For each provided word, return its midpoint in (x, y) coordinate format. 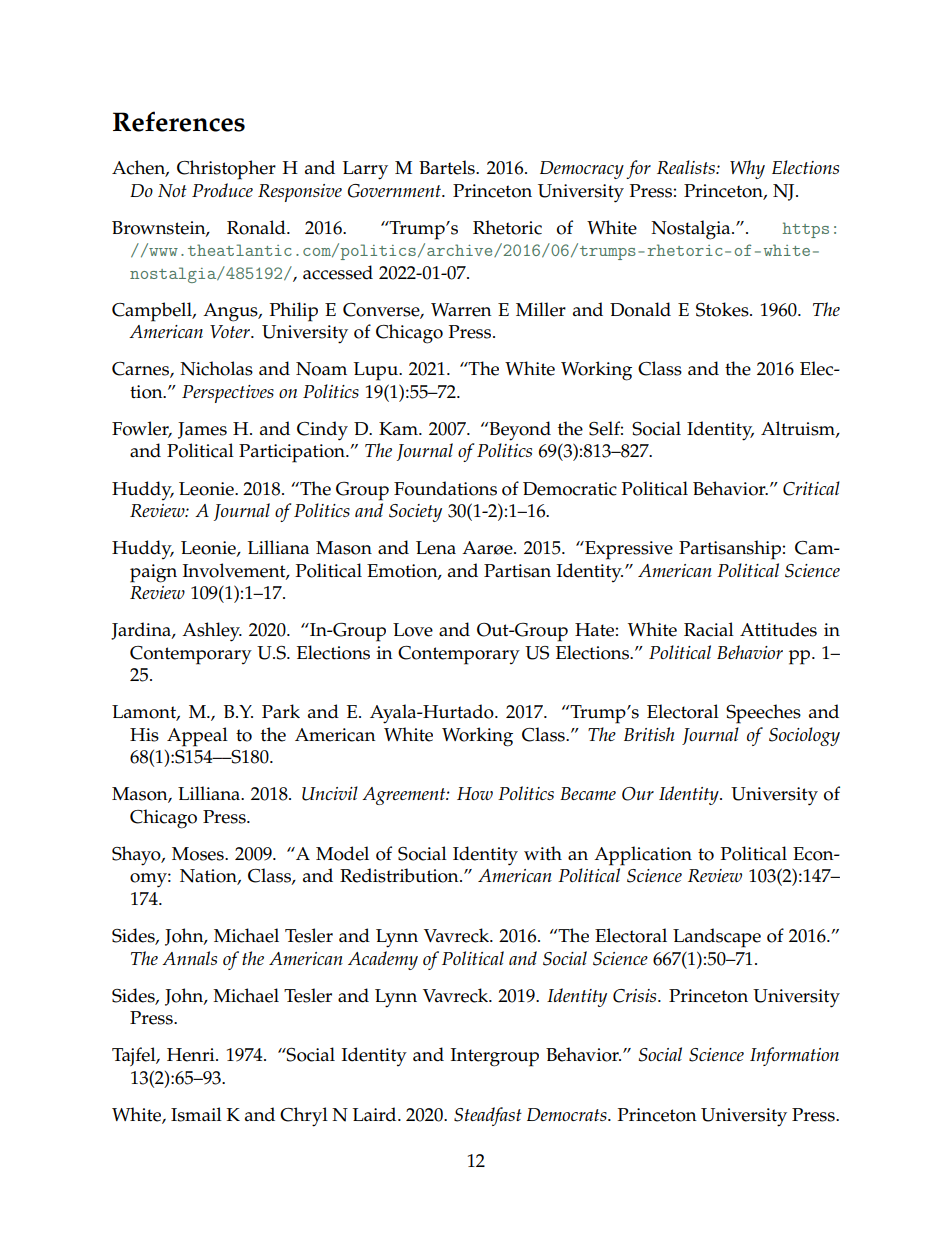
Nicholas (216, 368)
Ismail (196, 1114)
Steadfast (488, 1116)
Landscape (717, 938)
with (543, 853)
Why (747, 169)
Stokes (723, 309)
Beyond (519, 431)
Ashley (212, 632)
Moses (199, 854)
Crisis (636, 996)
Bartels (448, 167)
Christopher (226, 170)
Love (413, 630)
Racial (709, 629)
